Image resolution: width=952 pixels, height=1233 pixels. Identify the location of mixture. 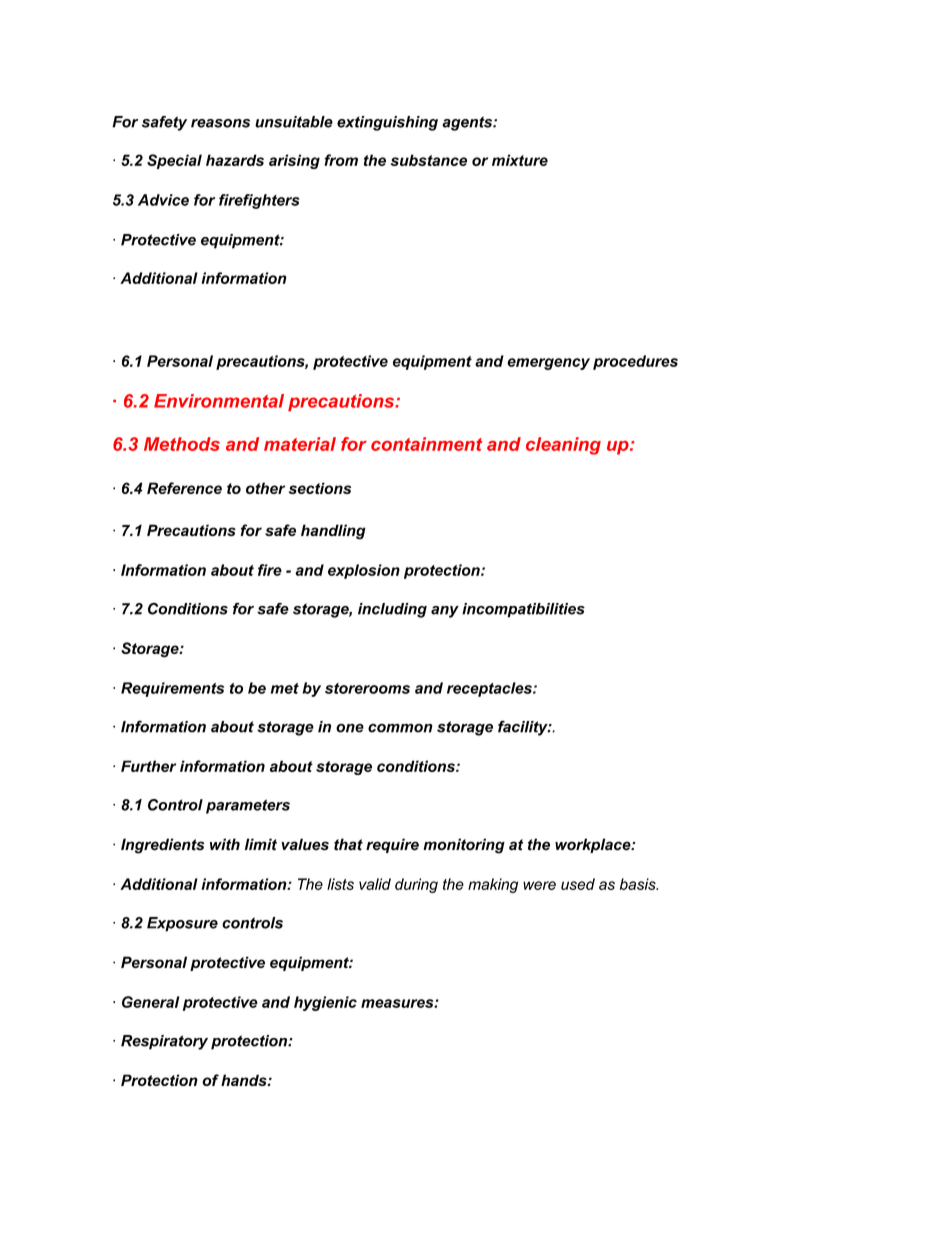
(520, 160).
